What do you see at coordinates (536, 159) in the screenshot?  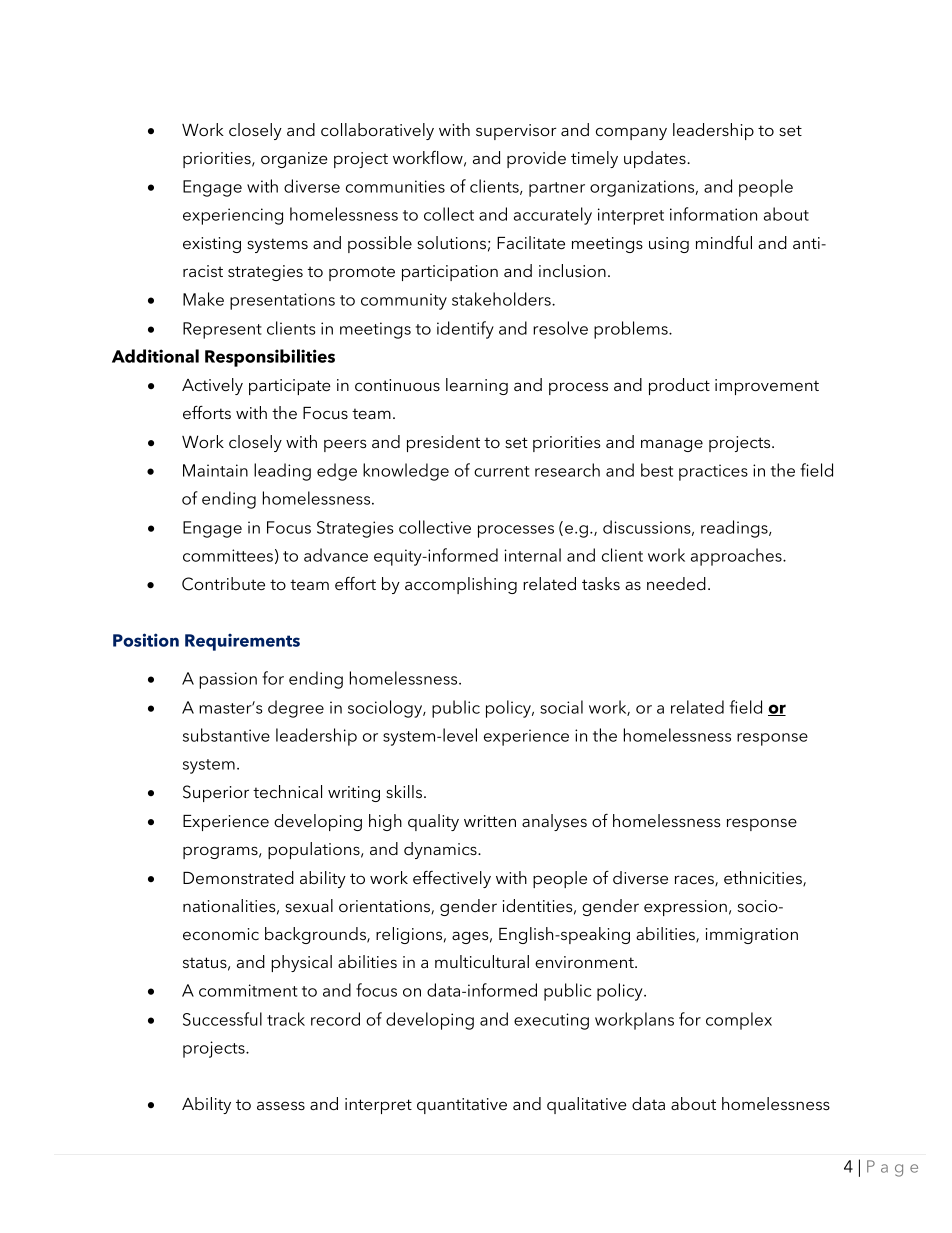 I see `provide` at bounding box center [536, 159].
